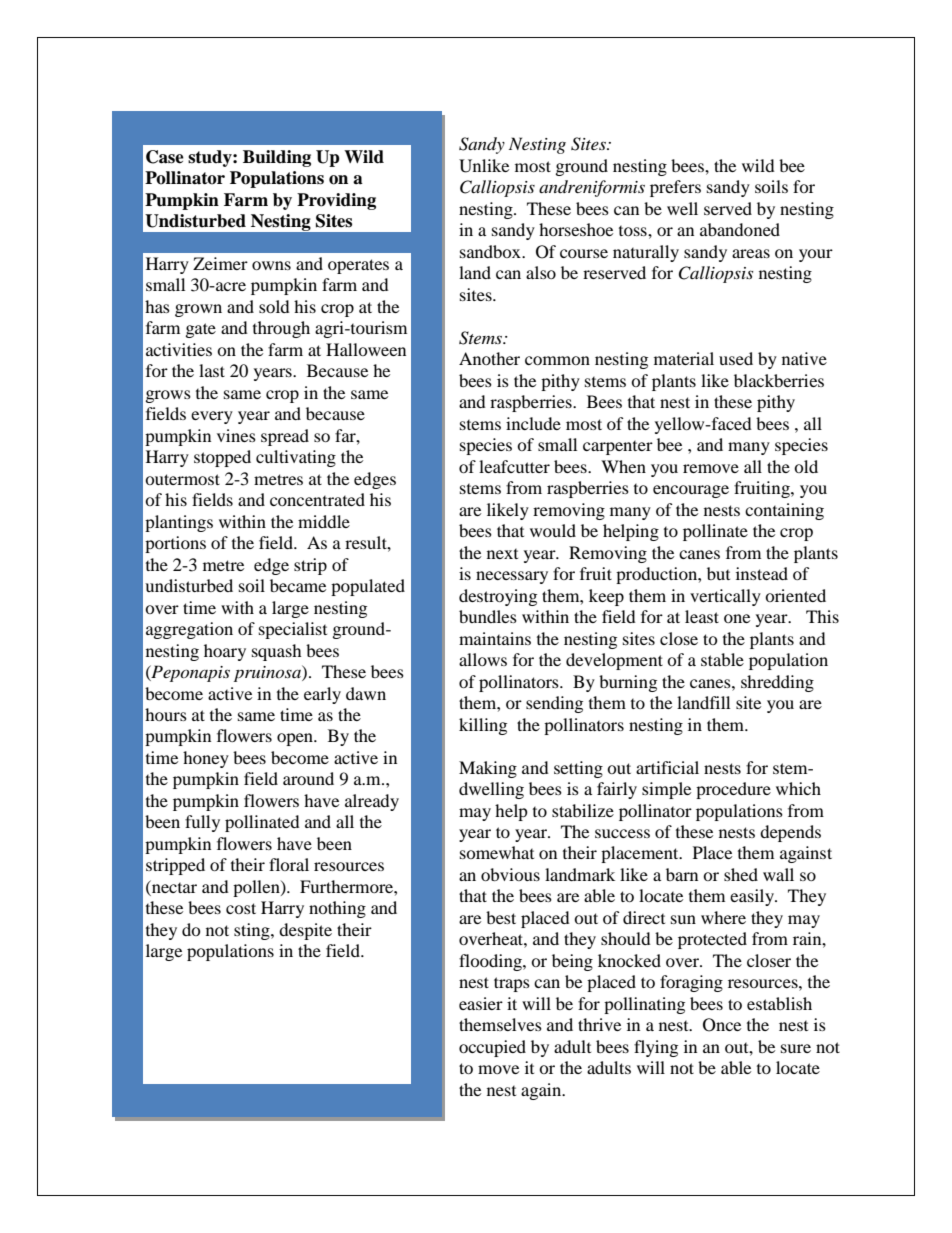 The width and height of the screenshot is (952, 1233). I want to click on somewhat, so click(497, 852).
